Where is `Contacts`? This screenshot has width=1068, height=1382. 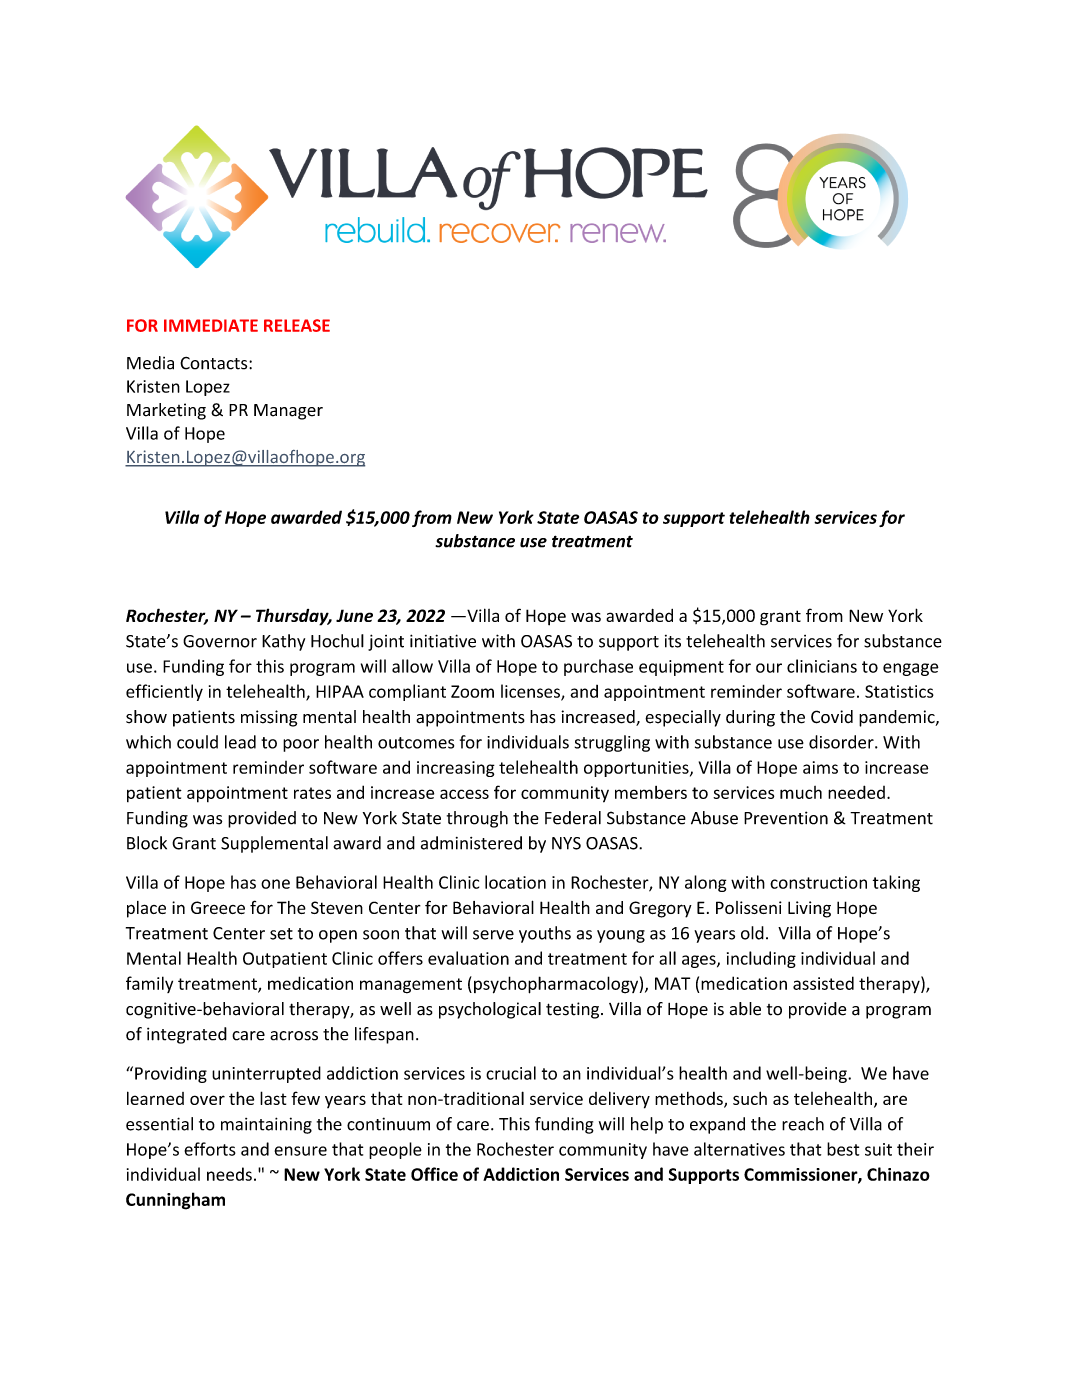 Contacts is located at coordinates (215, 363).
